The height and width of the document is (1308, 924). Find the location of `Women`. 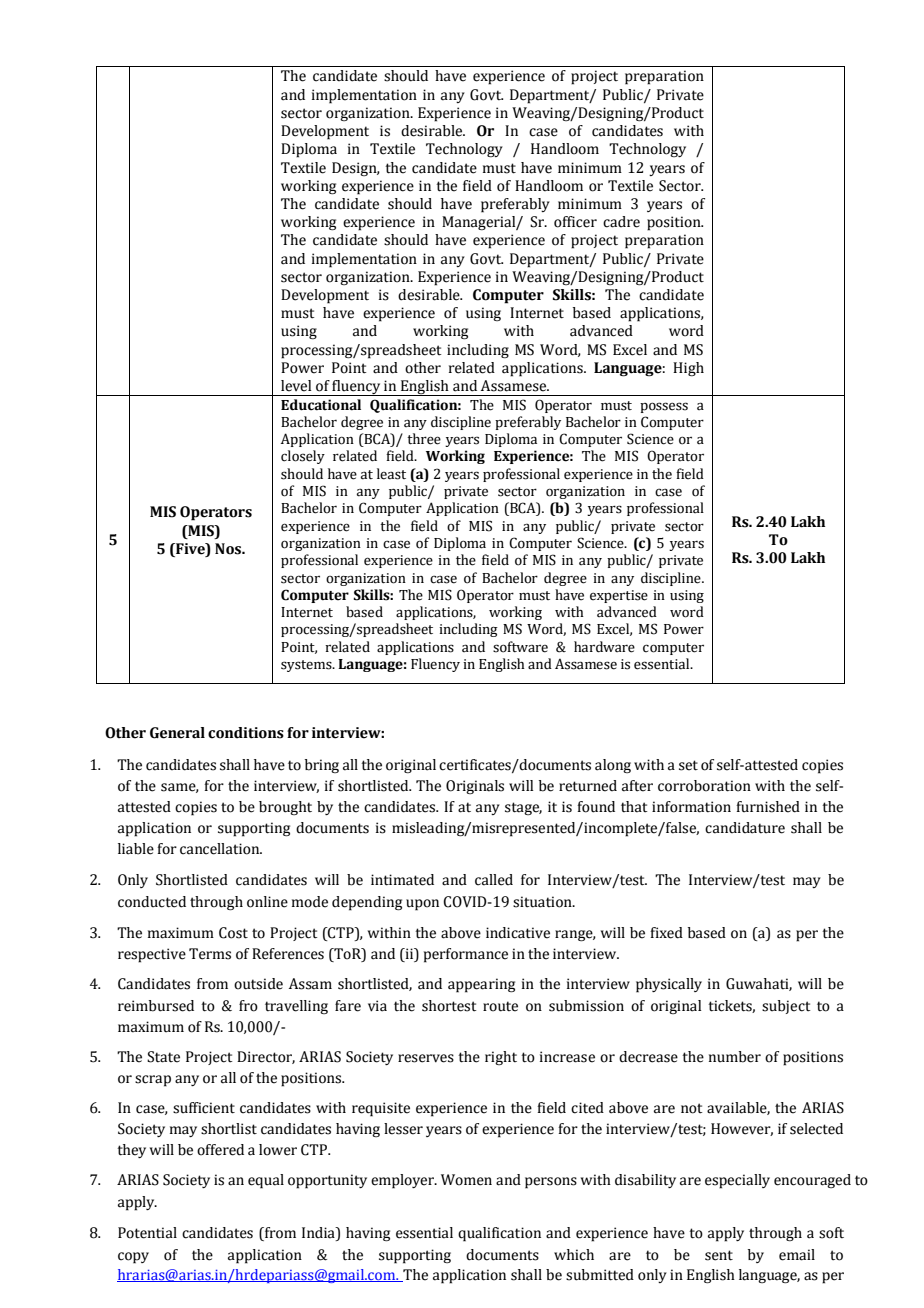

Women is located at coordinates (466, 1180).
